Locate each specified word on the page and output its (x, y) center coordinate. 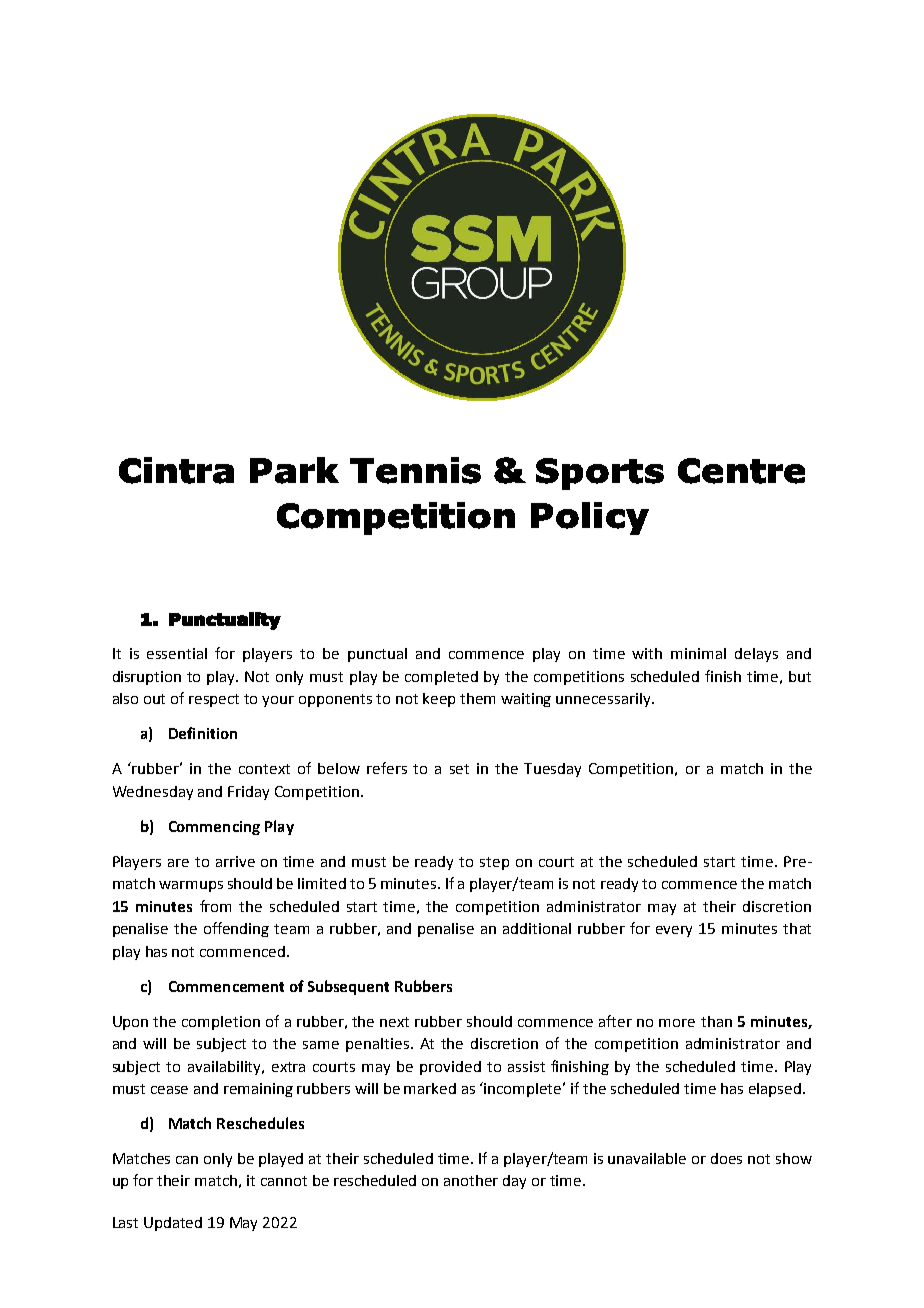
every (674, 931)
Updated (173, 1224)
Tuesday (552, 770)
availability (226, 1068)
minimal (698, 653)
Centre (741, 471)
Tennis (415, 470)
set (459, 769)
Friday (248, 793)
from (215, 906)
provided (450, 1068)
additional (537, 928)
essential (177, 653)
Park (294, 470)
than (716, 1021)
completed (441, 678)
